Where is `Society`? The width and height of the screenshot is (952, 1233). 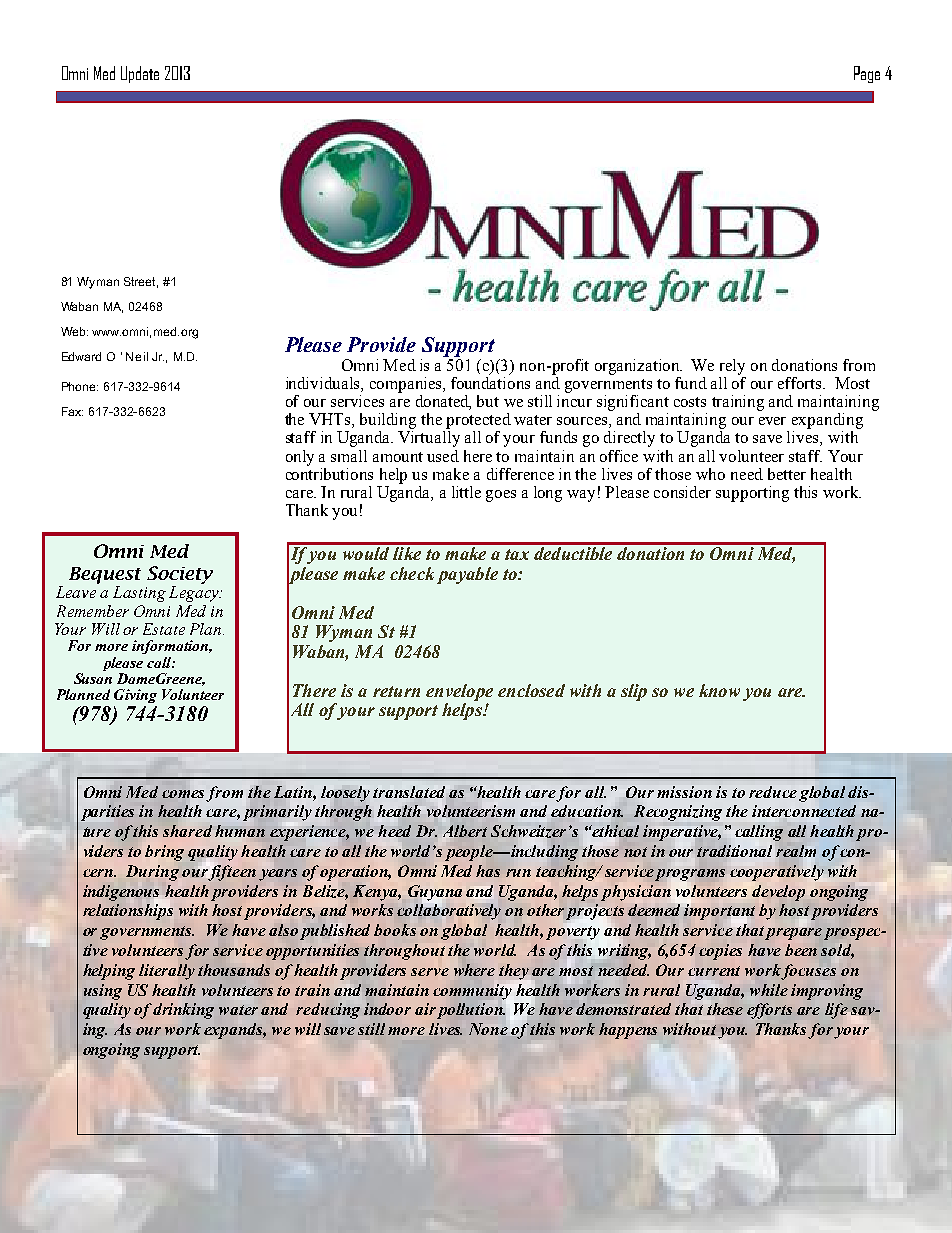 Society is located at coordinates (180, 575).
